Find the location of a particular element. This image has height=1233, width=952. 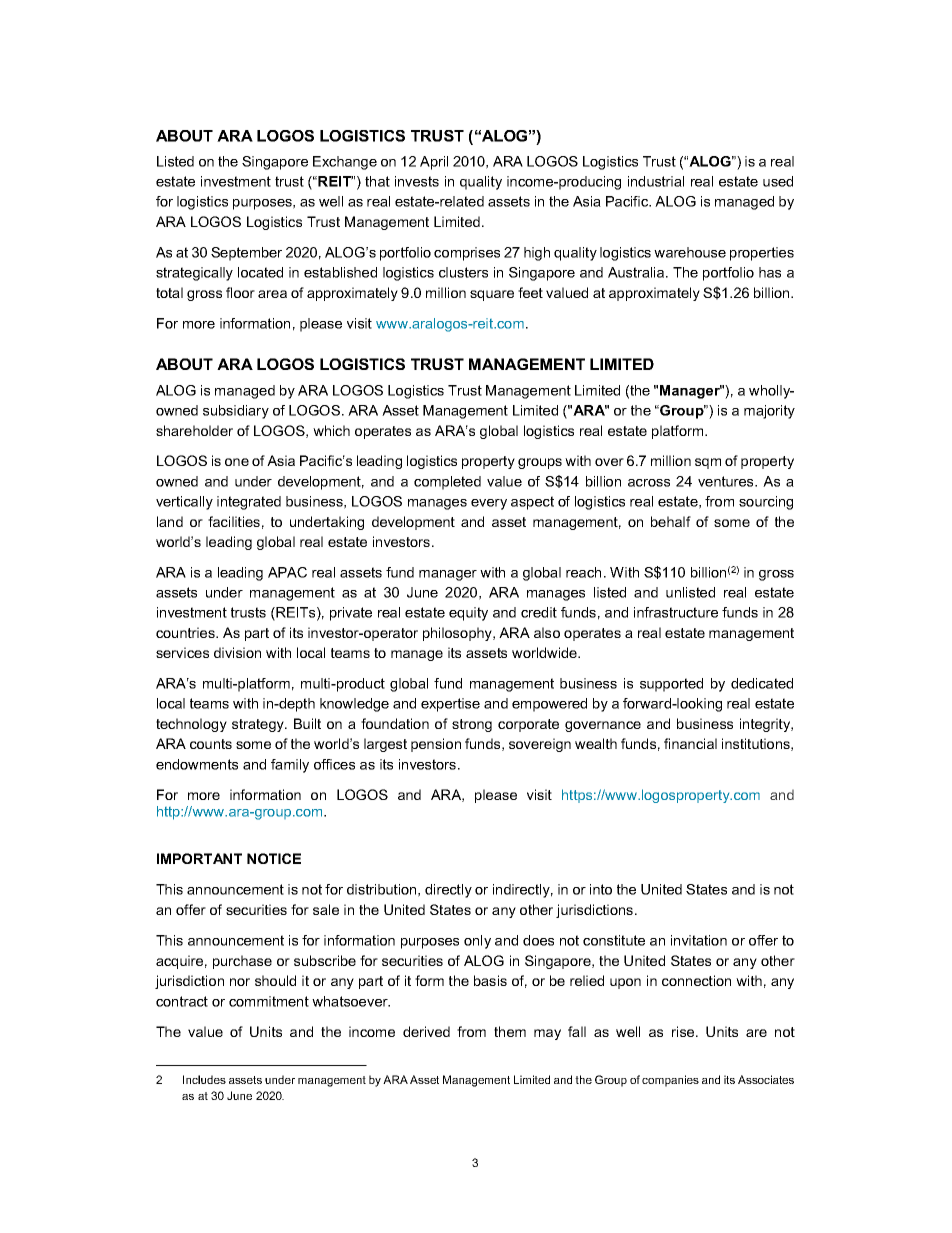

one is located at coordinates (237, 462).
